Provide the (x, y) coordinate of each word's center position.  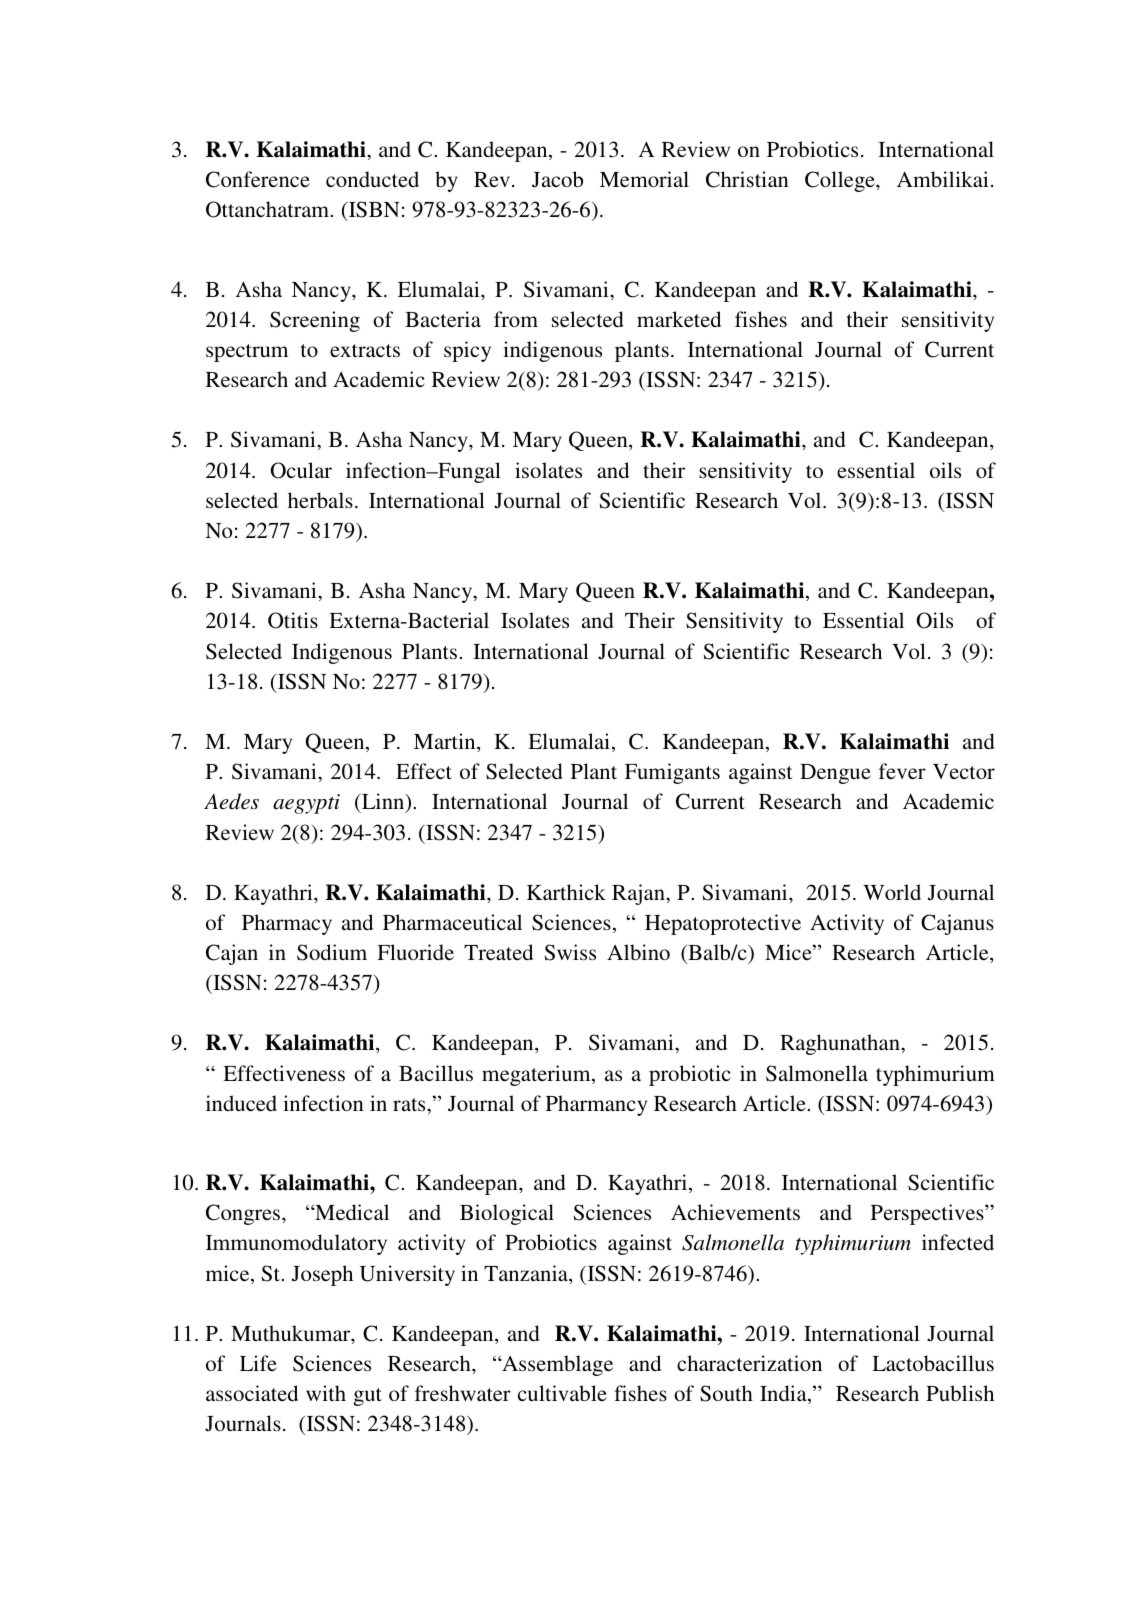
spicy (467, 351)
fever (902, 771)
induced (241, 1103)
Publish (960, 1393)
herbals (320, 500)
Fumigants (672, 773)
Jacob (557, 179)
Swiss (570, 952)
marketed (679, 319)
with (326, 1393)
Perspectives (928, 1214)
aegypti (306, 804)
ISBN (373, 211)
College (841, 181)
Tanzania (527, 1274)
